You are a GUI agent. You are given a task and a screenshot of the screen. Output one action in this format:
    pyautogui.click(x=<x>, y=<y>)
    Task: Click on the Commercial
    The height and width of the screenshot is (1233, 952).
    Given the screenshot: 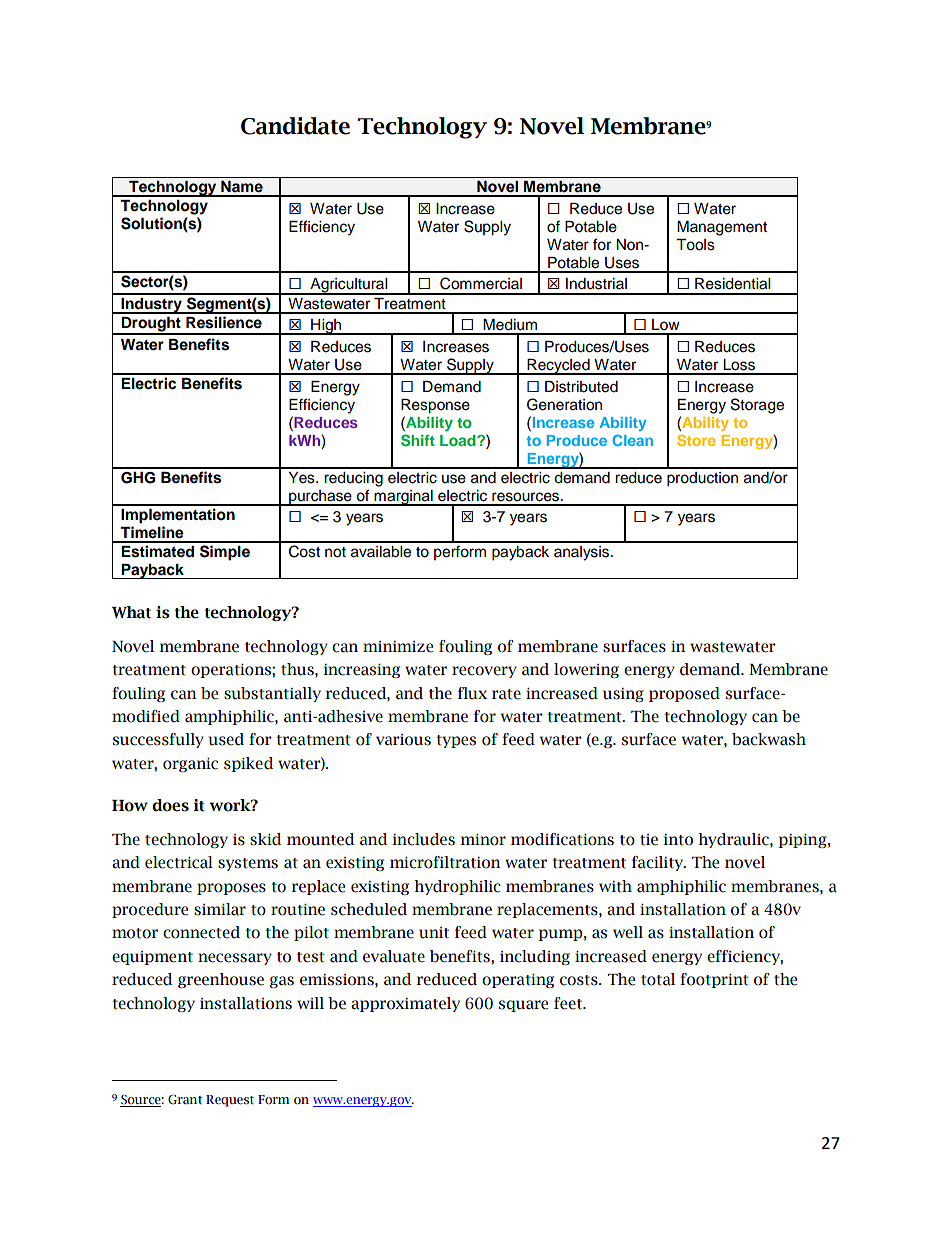 What is the action you would take?
    pyautogui.click(x=481, y=283)
